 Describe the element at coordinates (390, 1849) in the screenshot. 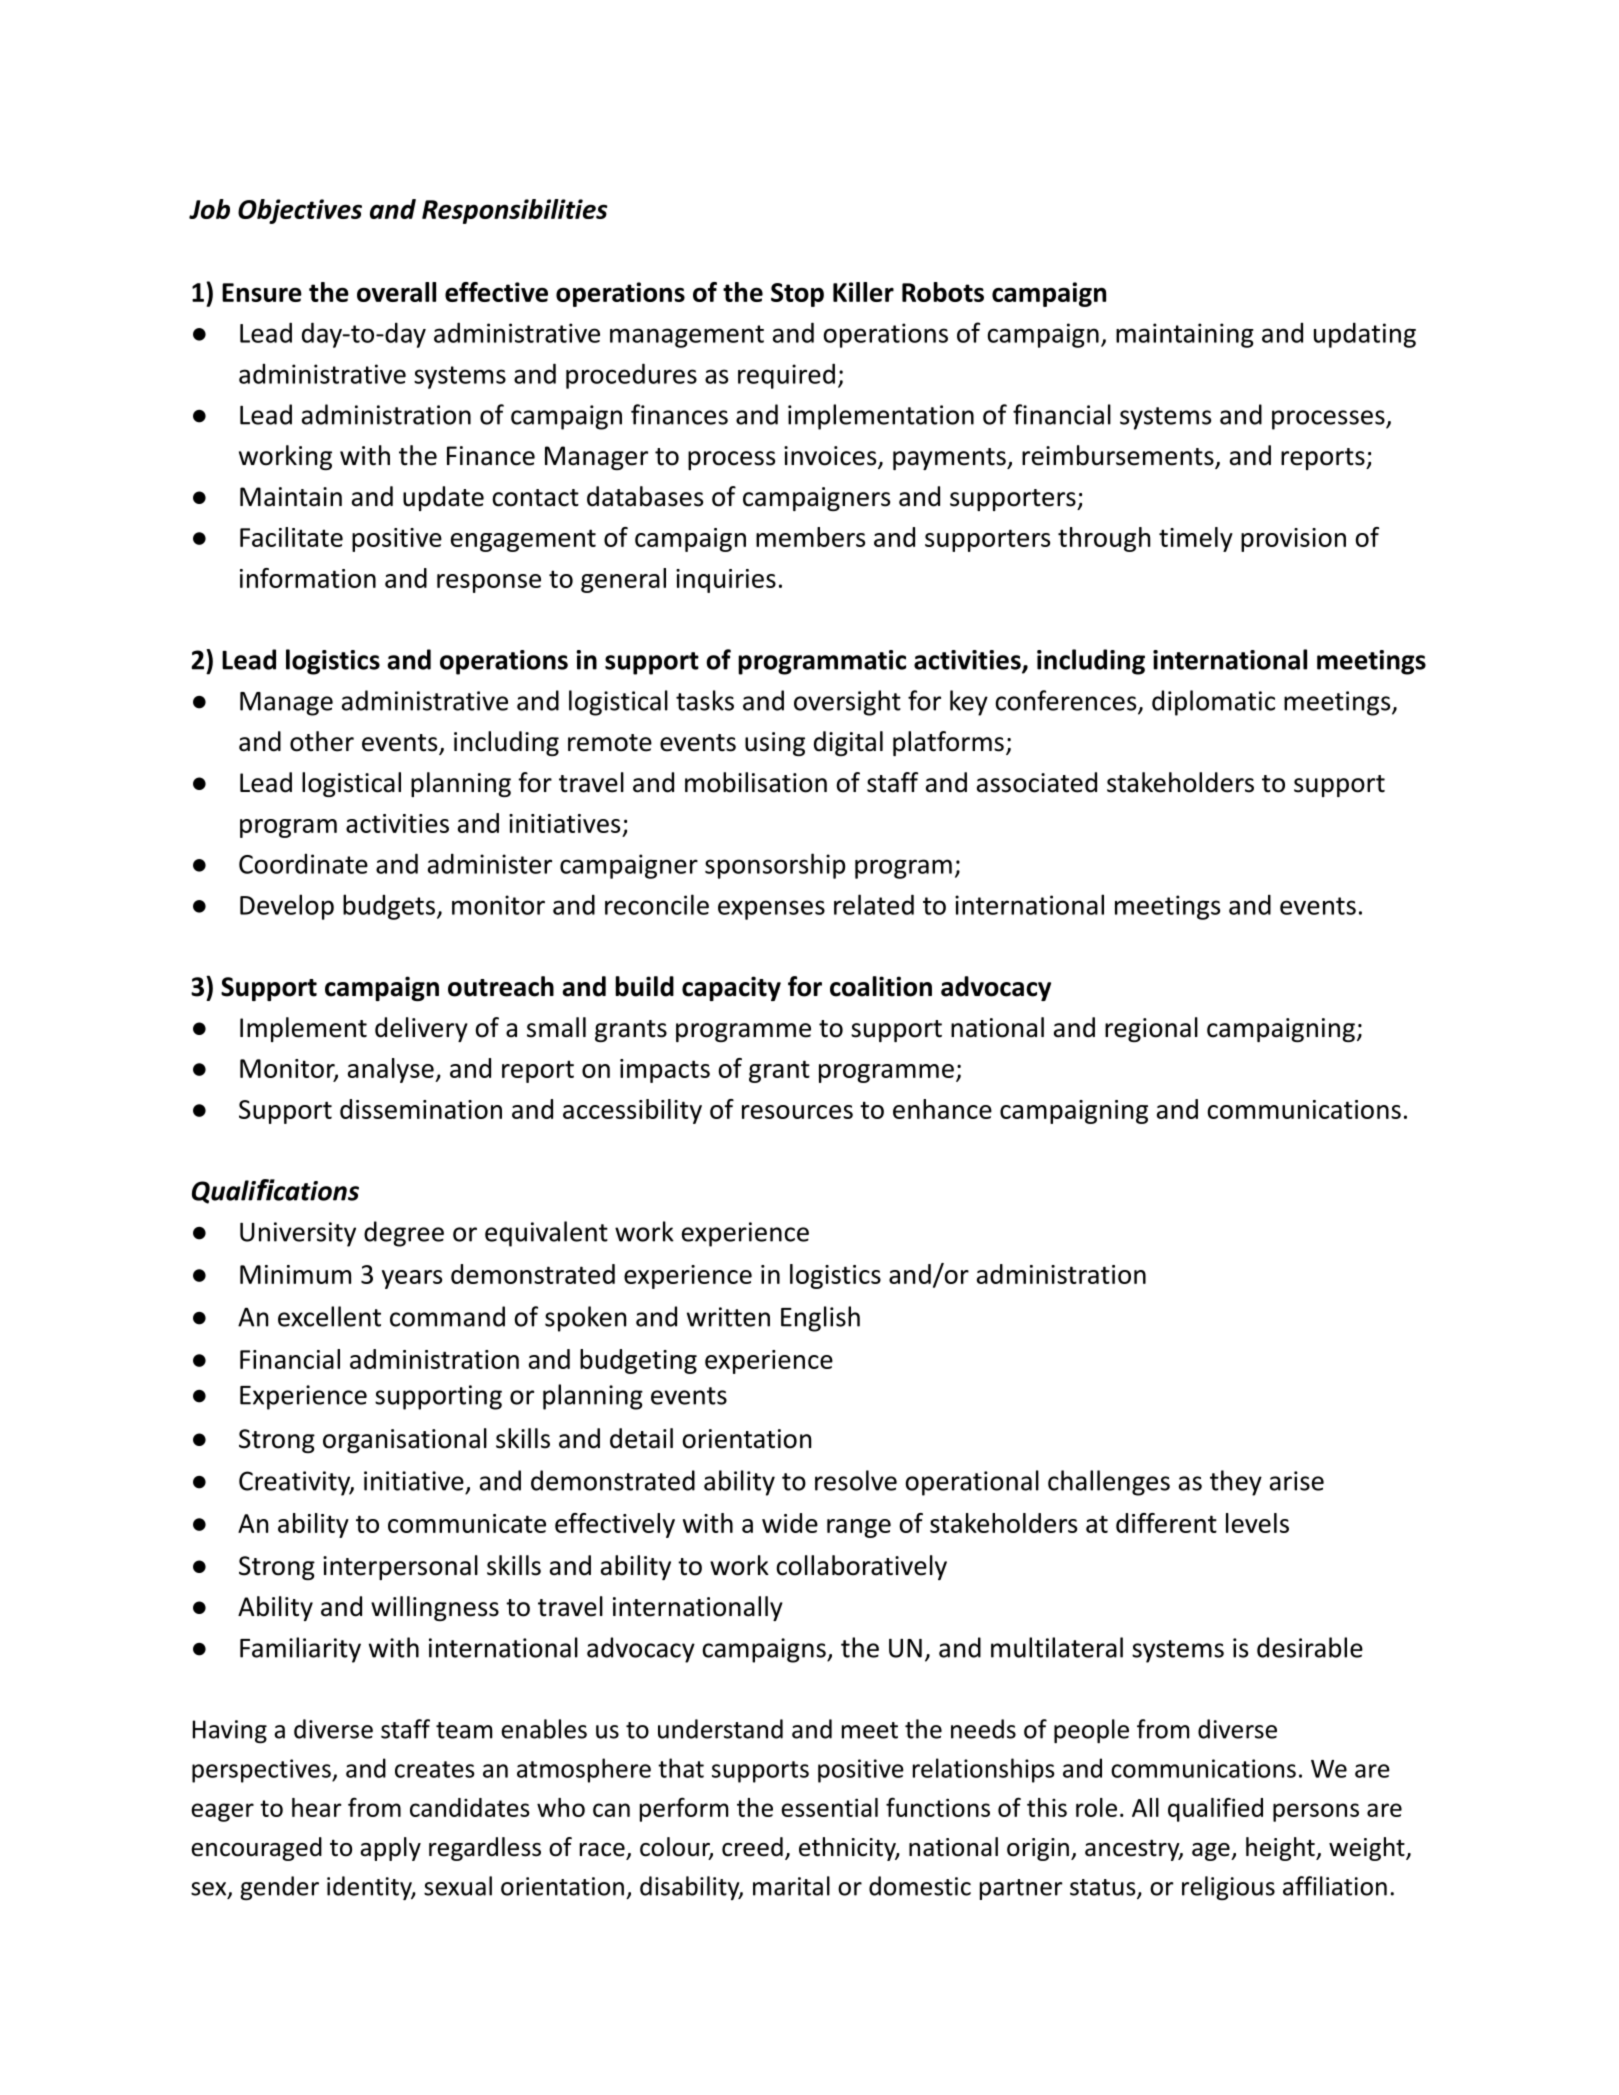

I see `apply` at that location.
